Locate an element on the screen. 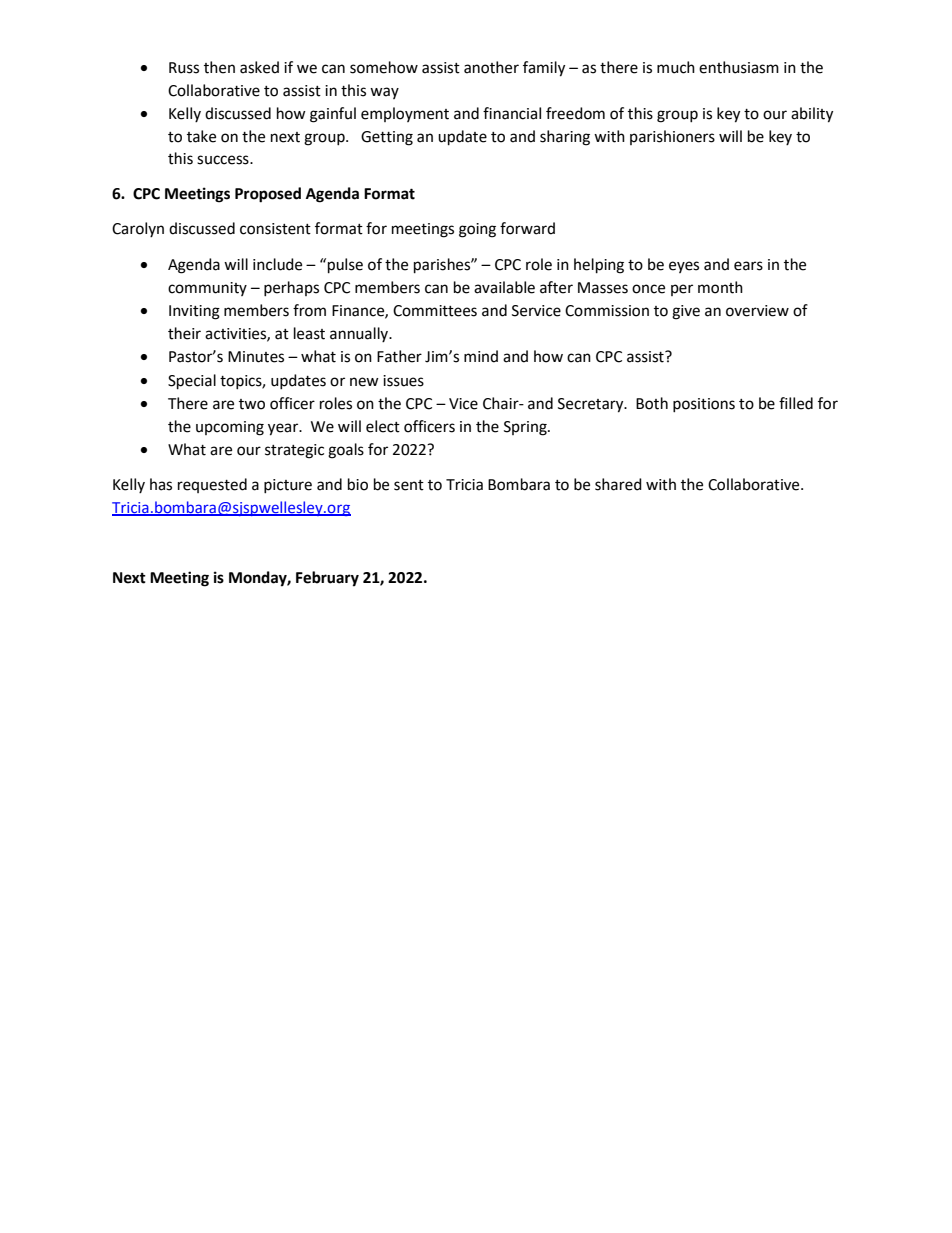 The width and height of the screenshot is (952, 1233). community is located at coordinates (207, 289).
